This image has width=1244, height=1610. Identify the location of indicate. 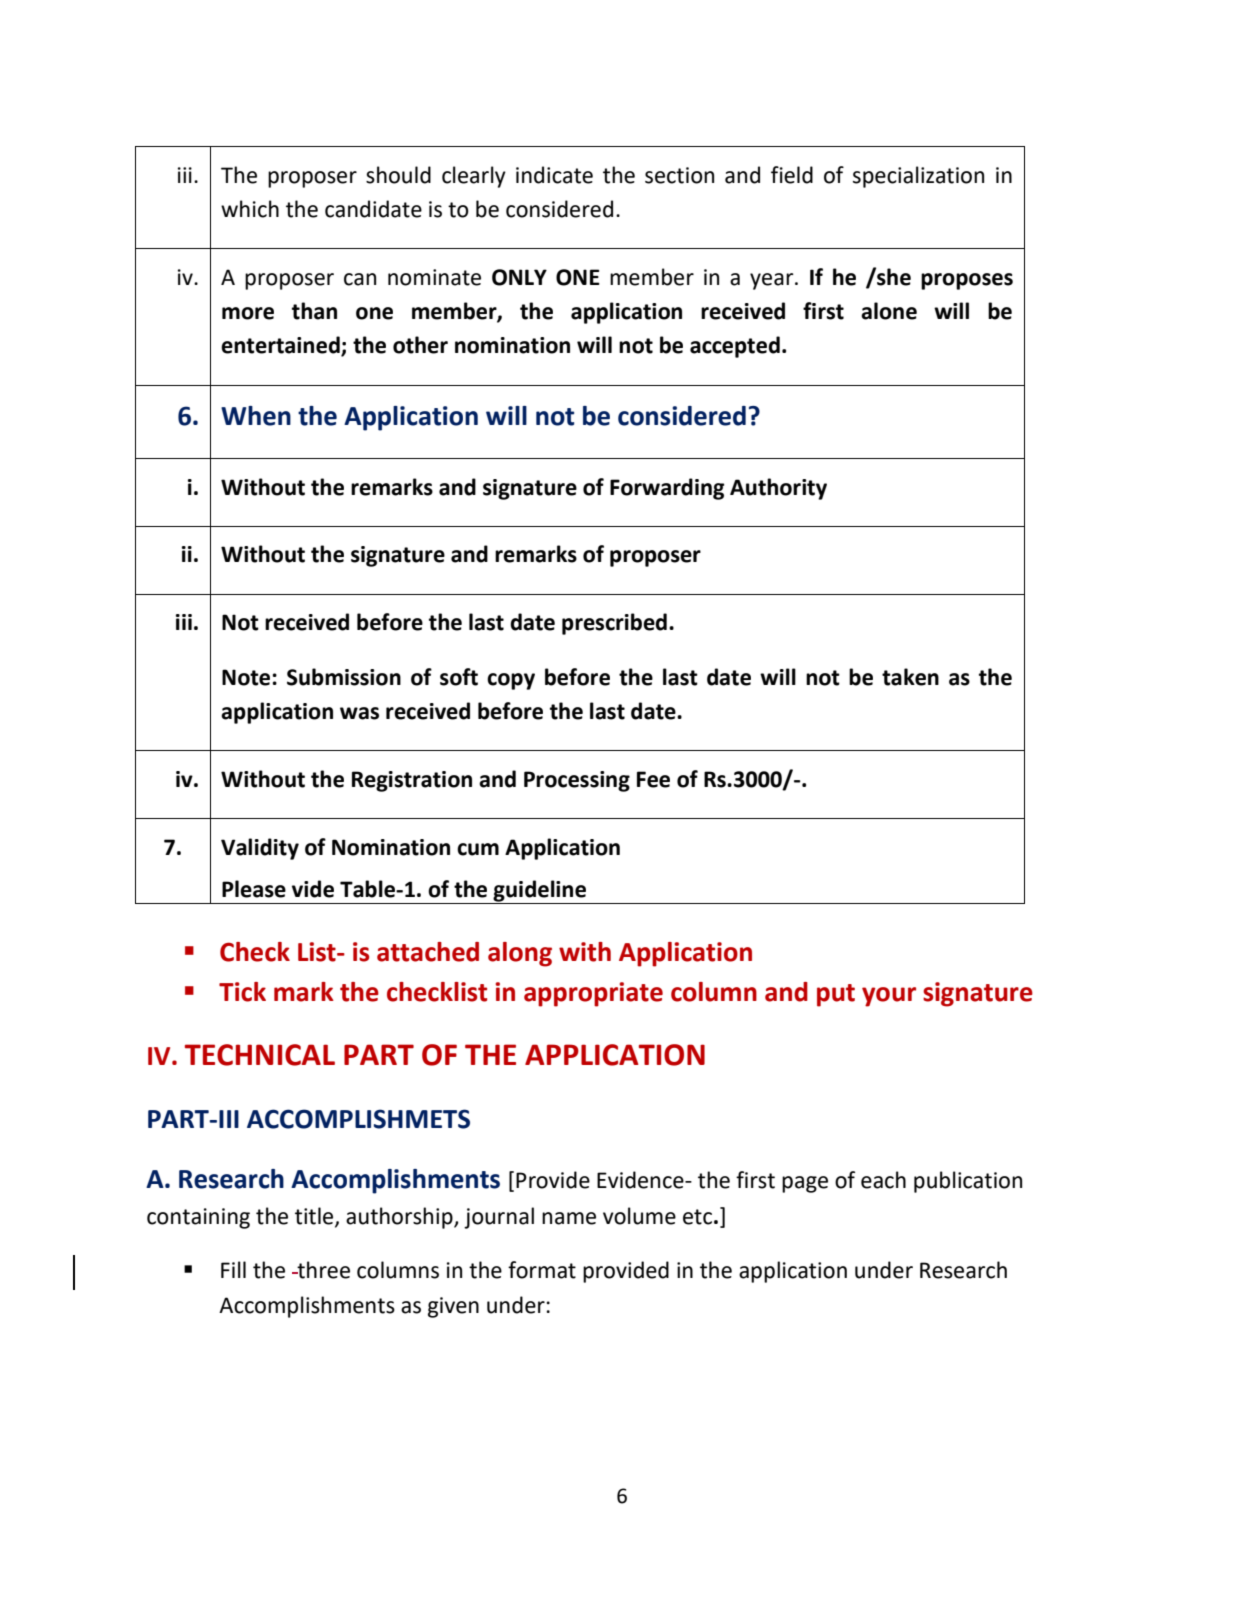
(554, 175).
